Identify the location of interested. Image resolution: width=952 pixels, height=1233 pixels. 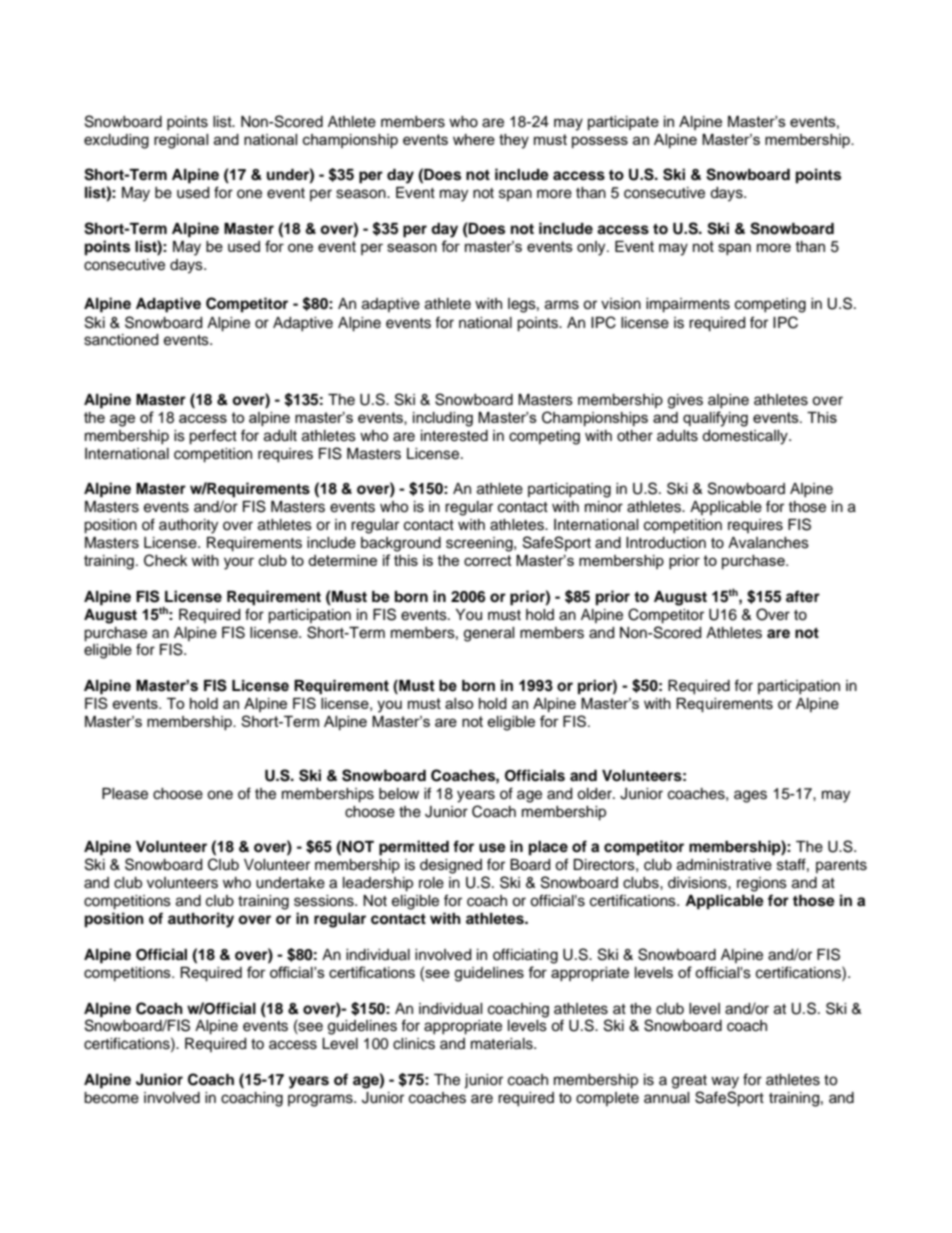
(454, 436).
